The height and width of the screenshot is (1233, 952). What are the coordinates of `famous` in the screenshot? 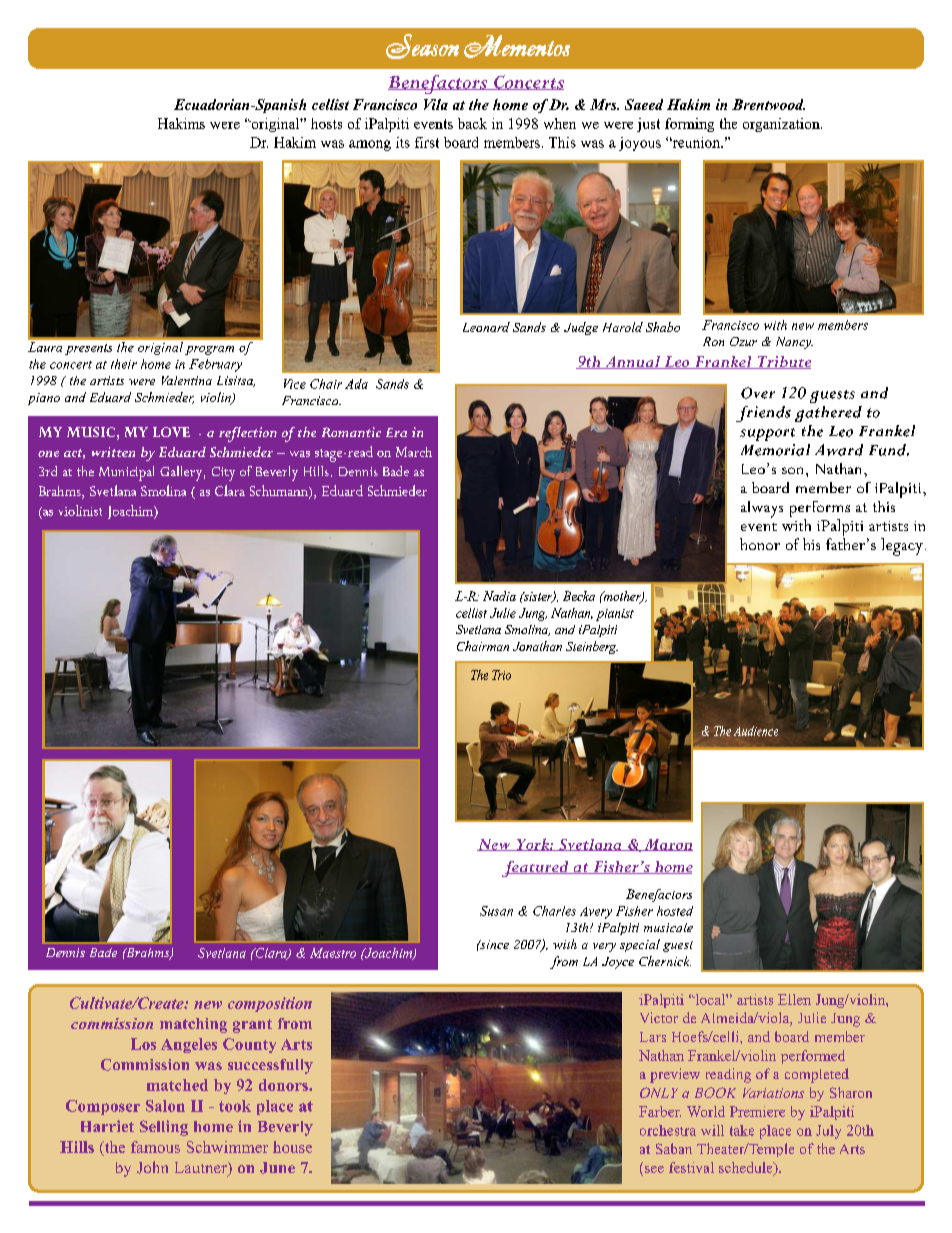 It's located at (155, 1147).
